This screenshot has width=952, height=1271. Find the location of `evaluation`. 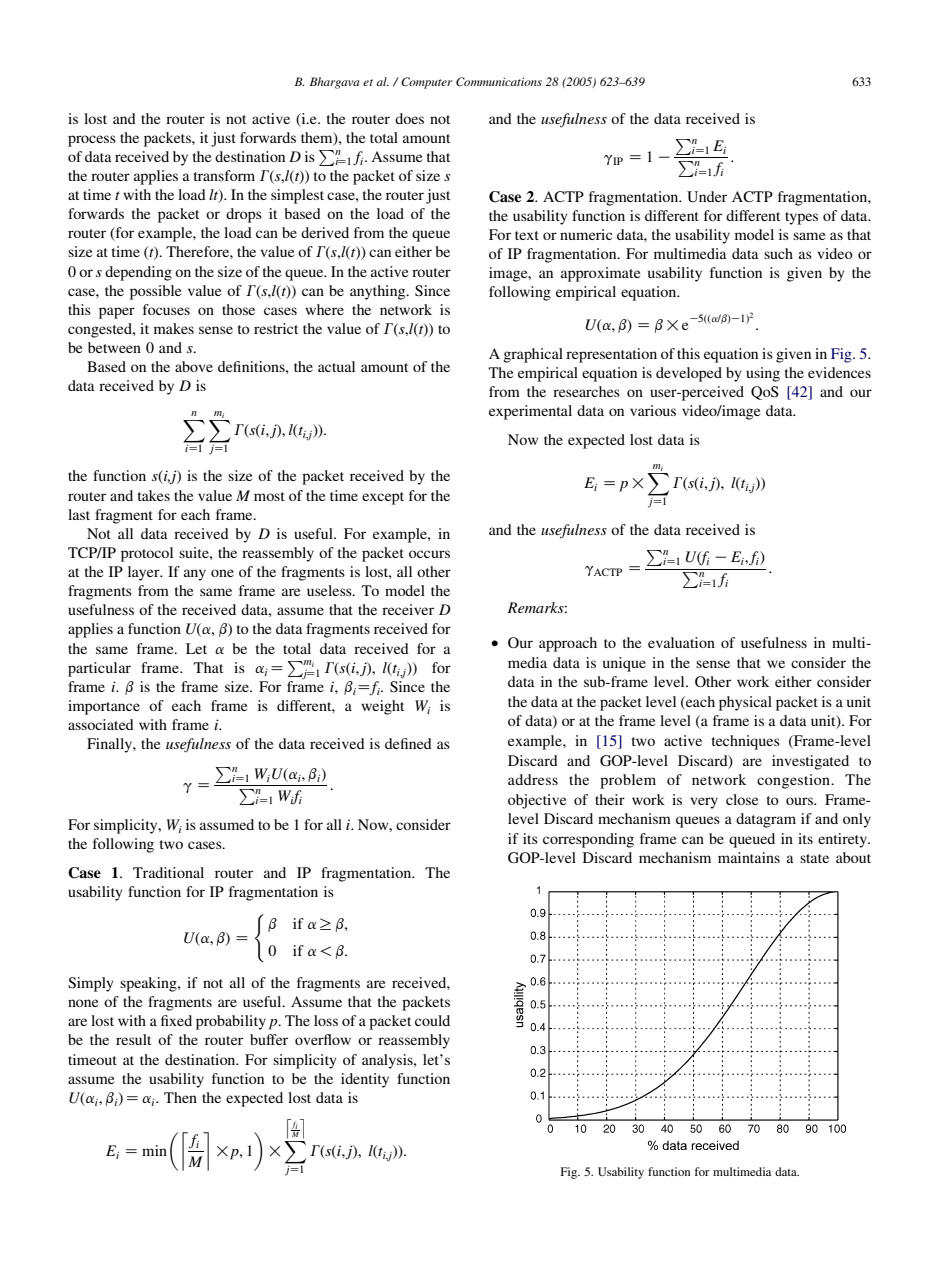

evaluation is located at coordinates (681, 642).
